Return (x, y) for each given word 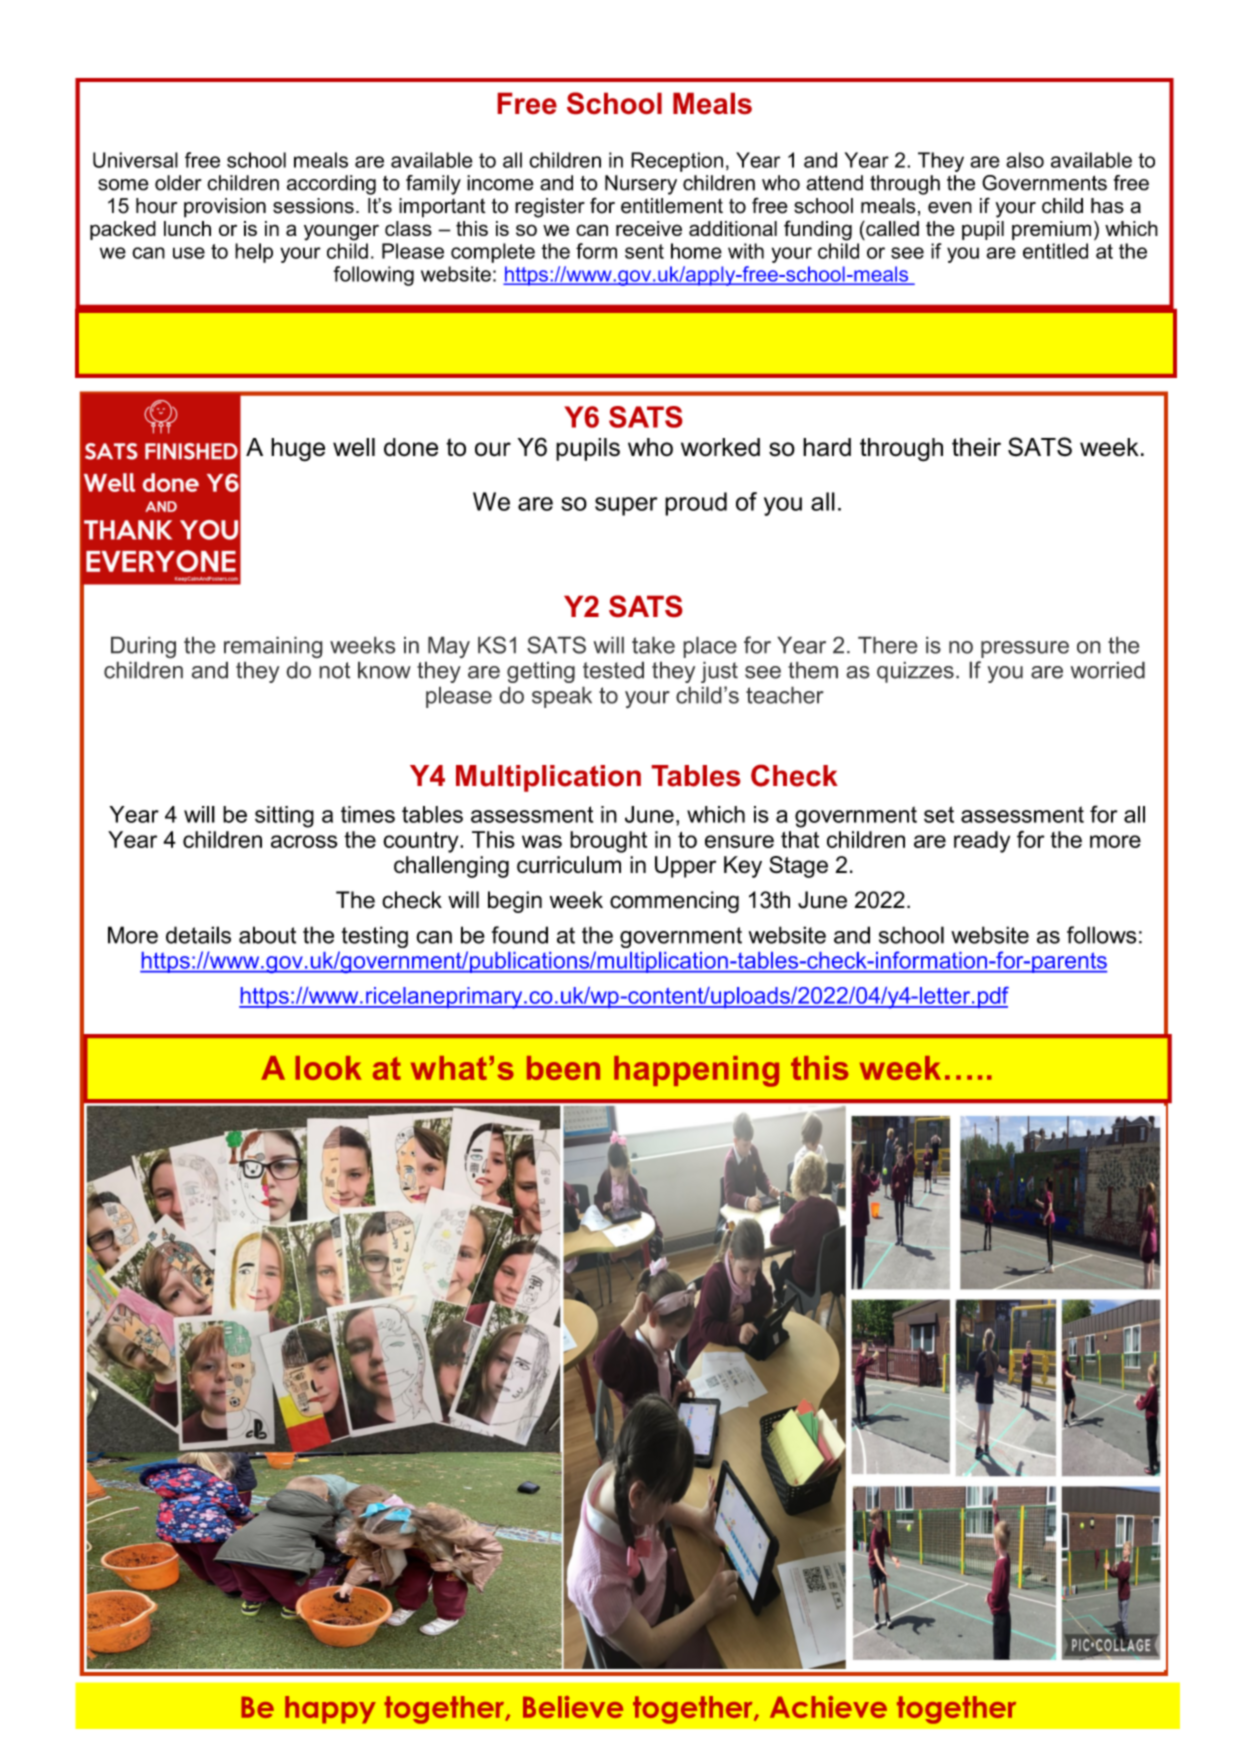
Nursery (641, 185)
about (267, 935)
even (950, 208)
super (626, 506)
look (328, 1068)
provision (225, 208)
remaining (273, 647)
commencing (674, 902)
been (563, 1068)
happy (330, 1710)
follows (1102, 935)
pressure (1025, 649)
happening (696, 1071)
